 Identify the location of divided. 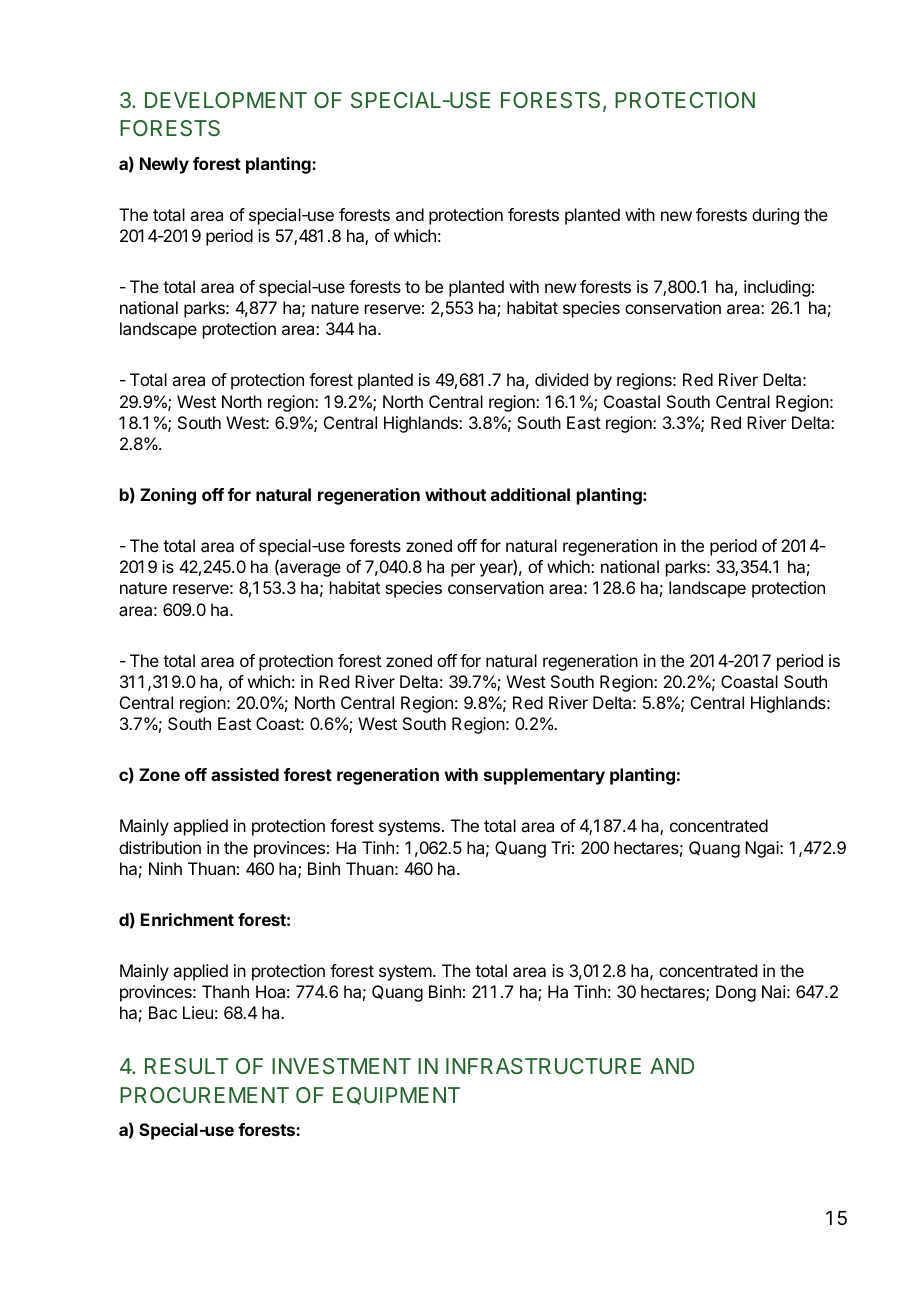
(561, 379).
